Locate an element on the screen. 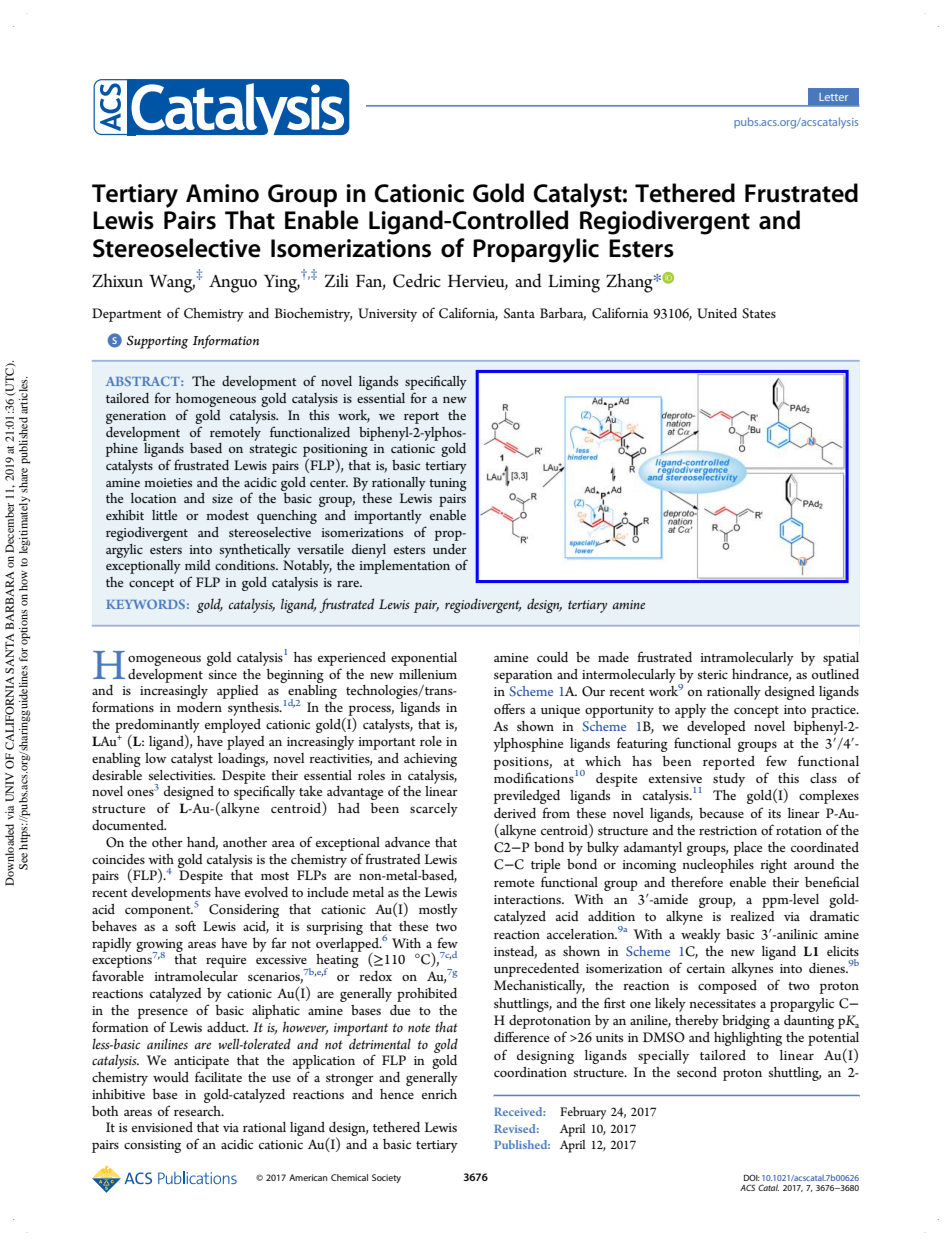 This screenshot has width=952, height=1246. envisioned is located at coordinates (162, 1127).
